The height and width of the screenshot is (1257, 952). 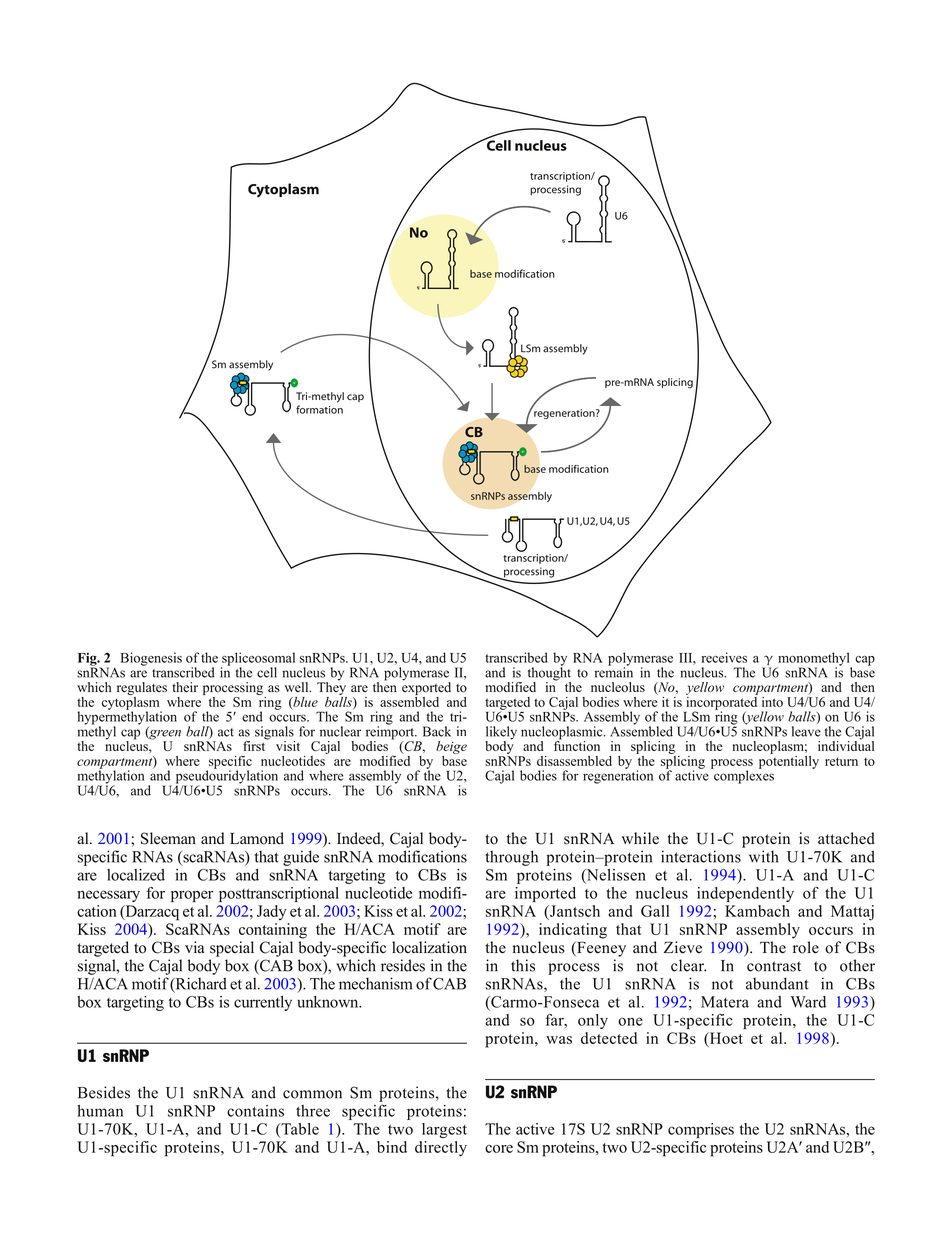 What do you see at coordinates (743, 776) in the screenshot?
I see `complexes` at bounding box center [743, 776].
